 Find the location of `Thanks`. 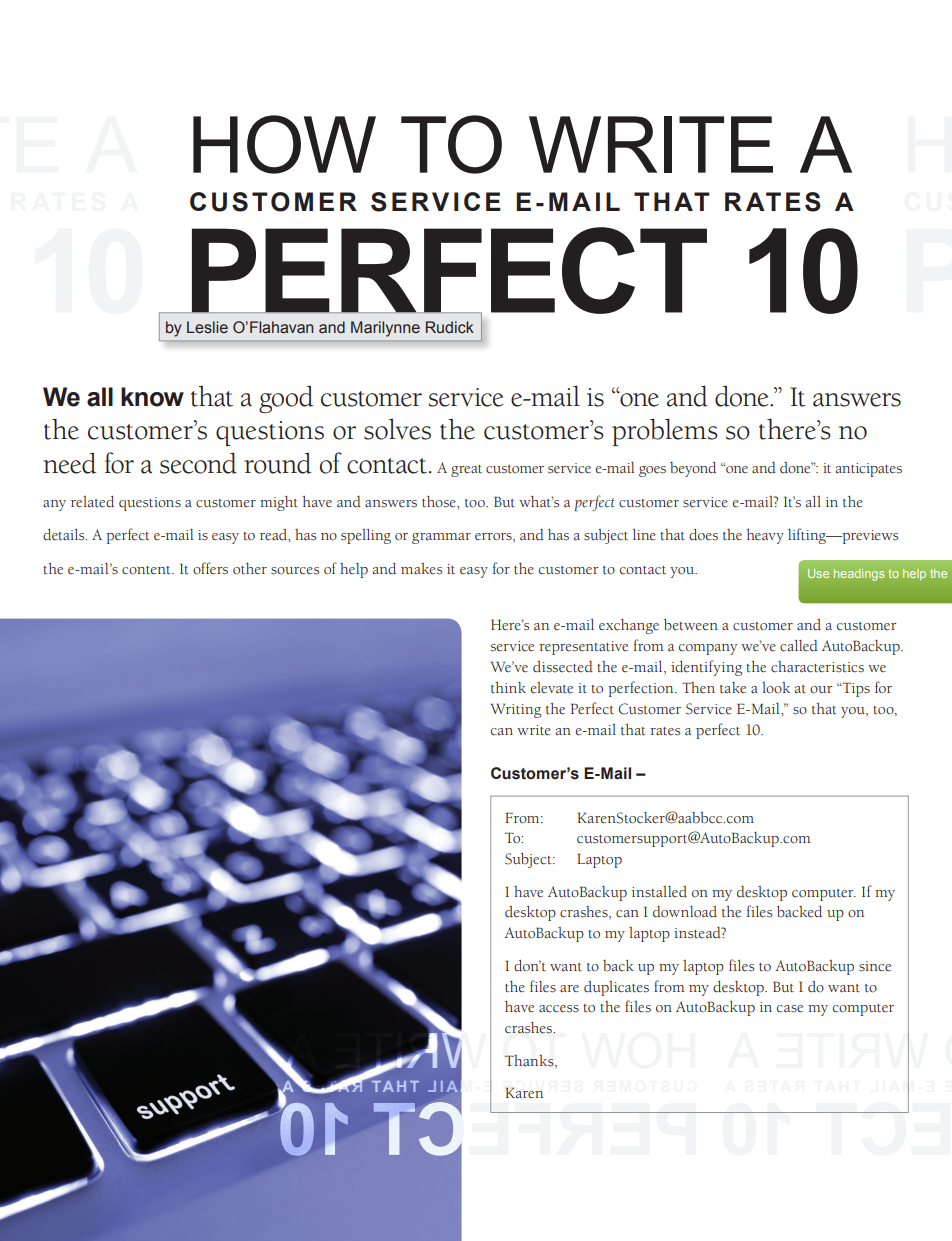

Thanks is located at coordinates (530, 1061).
